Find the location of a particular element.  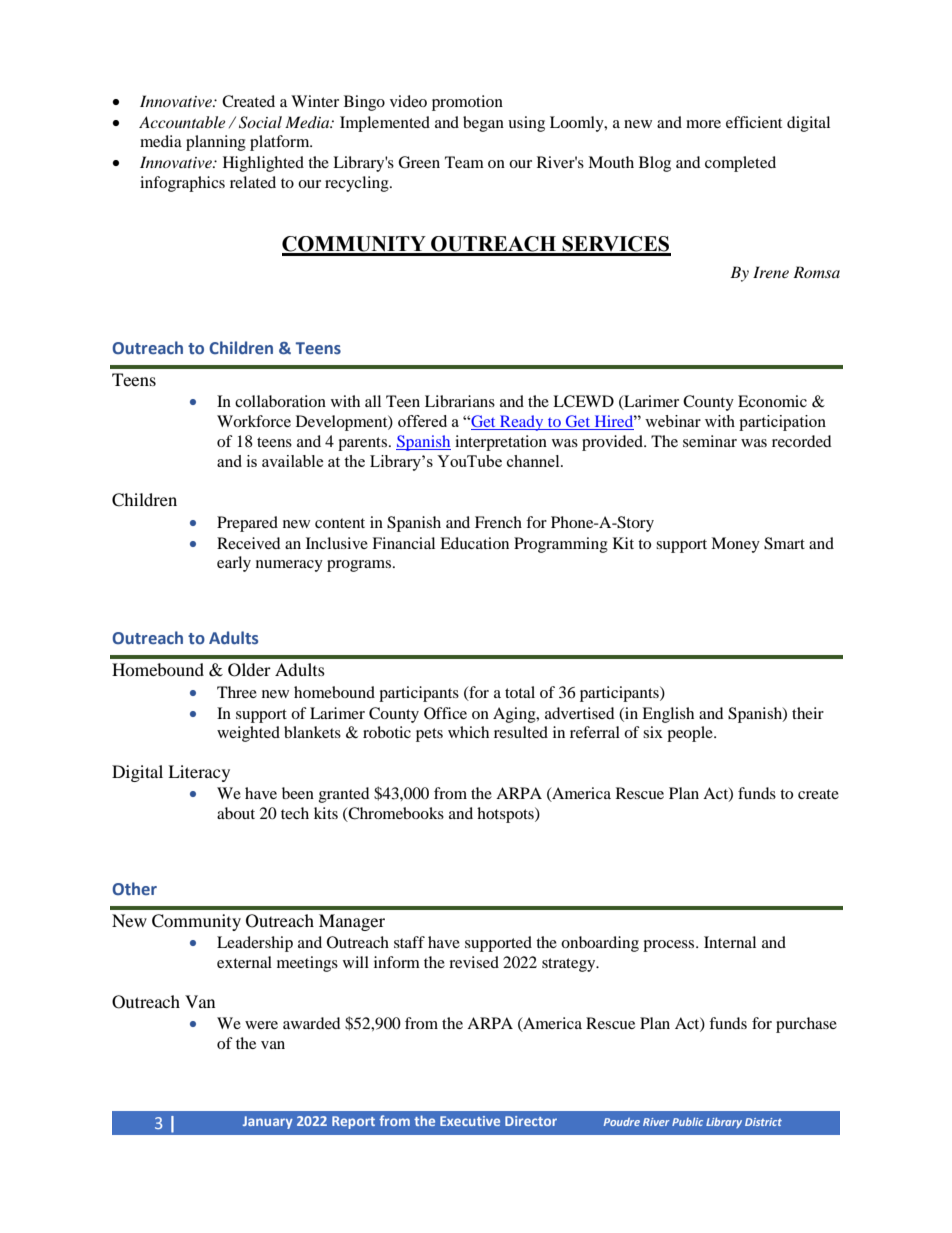

District is located at coordinates (763, 1122).
